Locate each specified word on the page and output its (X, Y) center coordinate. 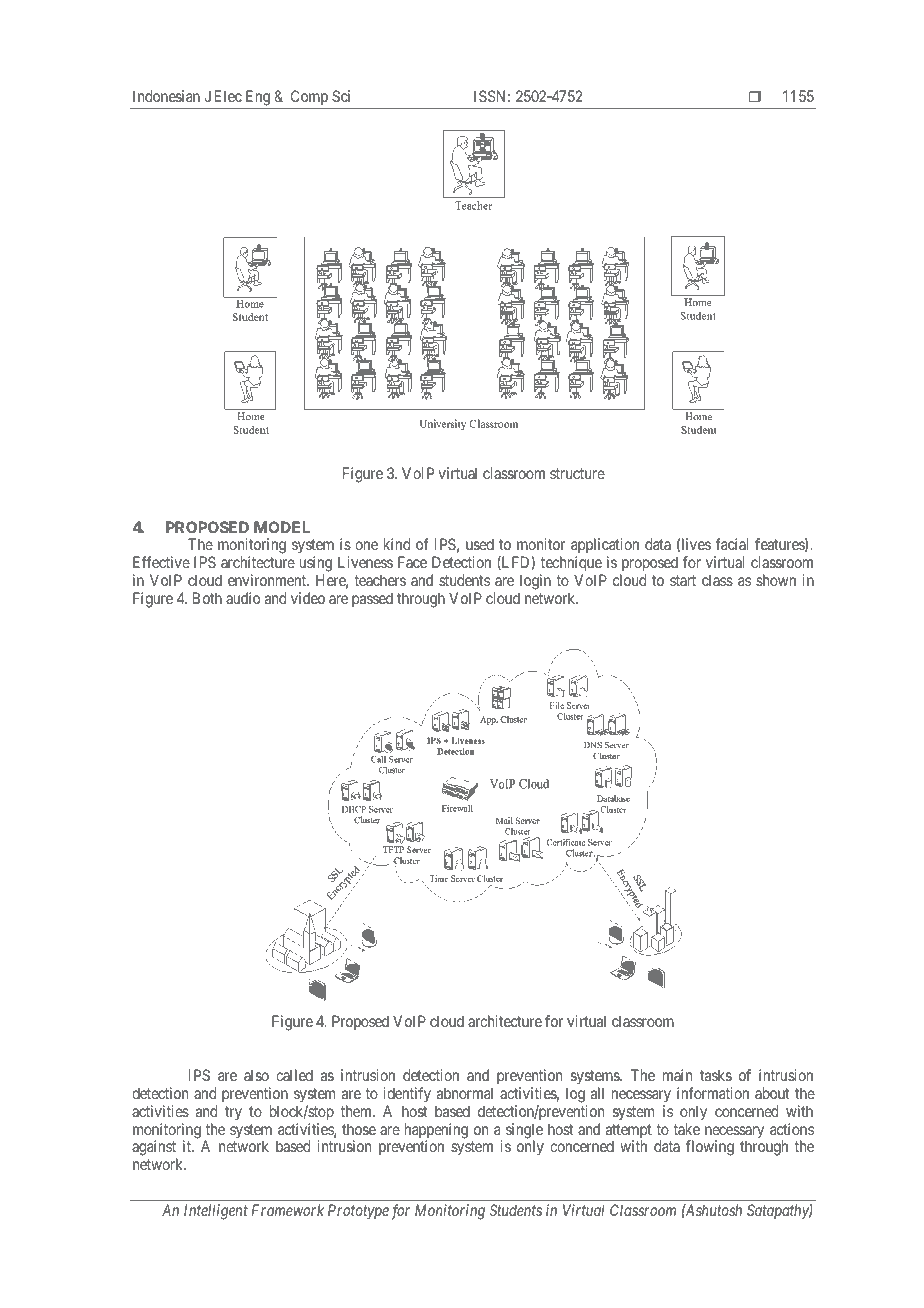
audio (243, 598)
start (683, 580)
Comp (309, 97)
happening (436, 1132)
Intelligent (216, 1212)
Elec (228, 96)
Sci (341, 96)
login (535, 582)
